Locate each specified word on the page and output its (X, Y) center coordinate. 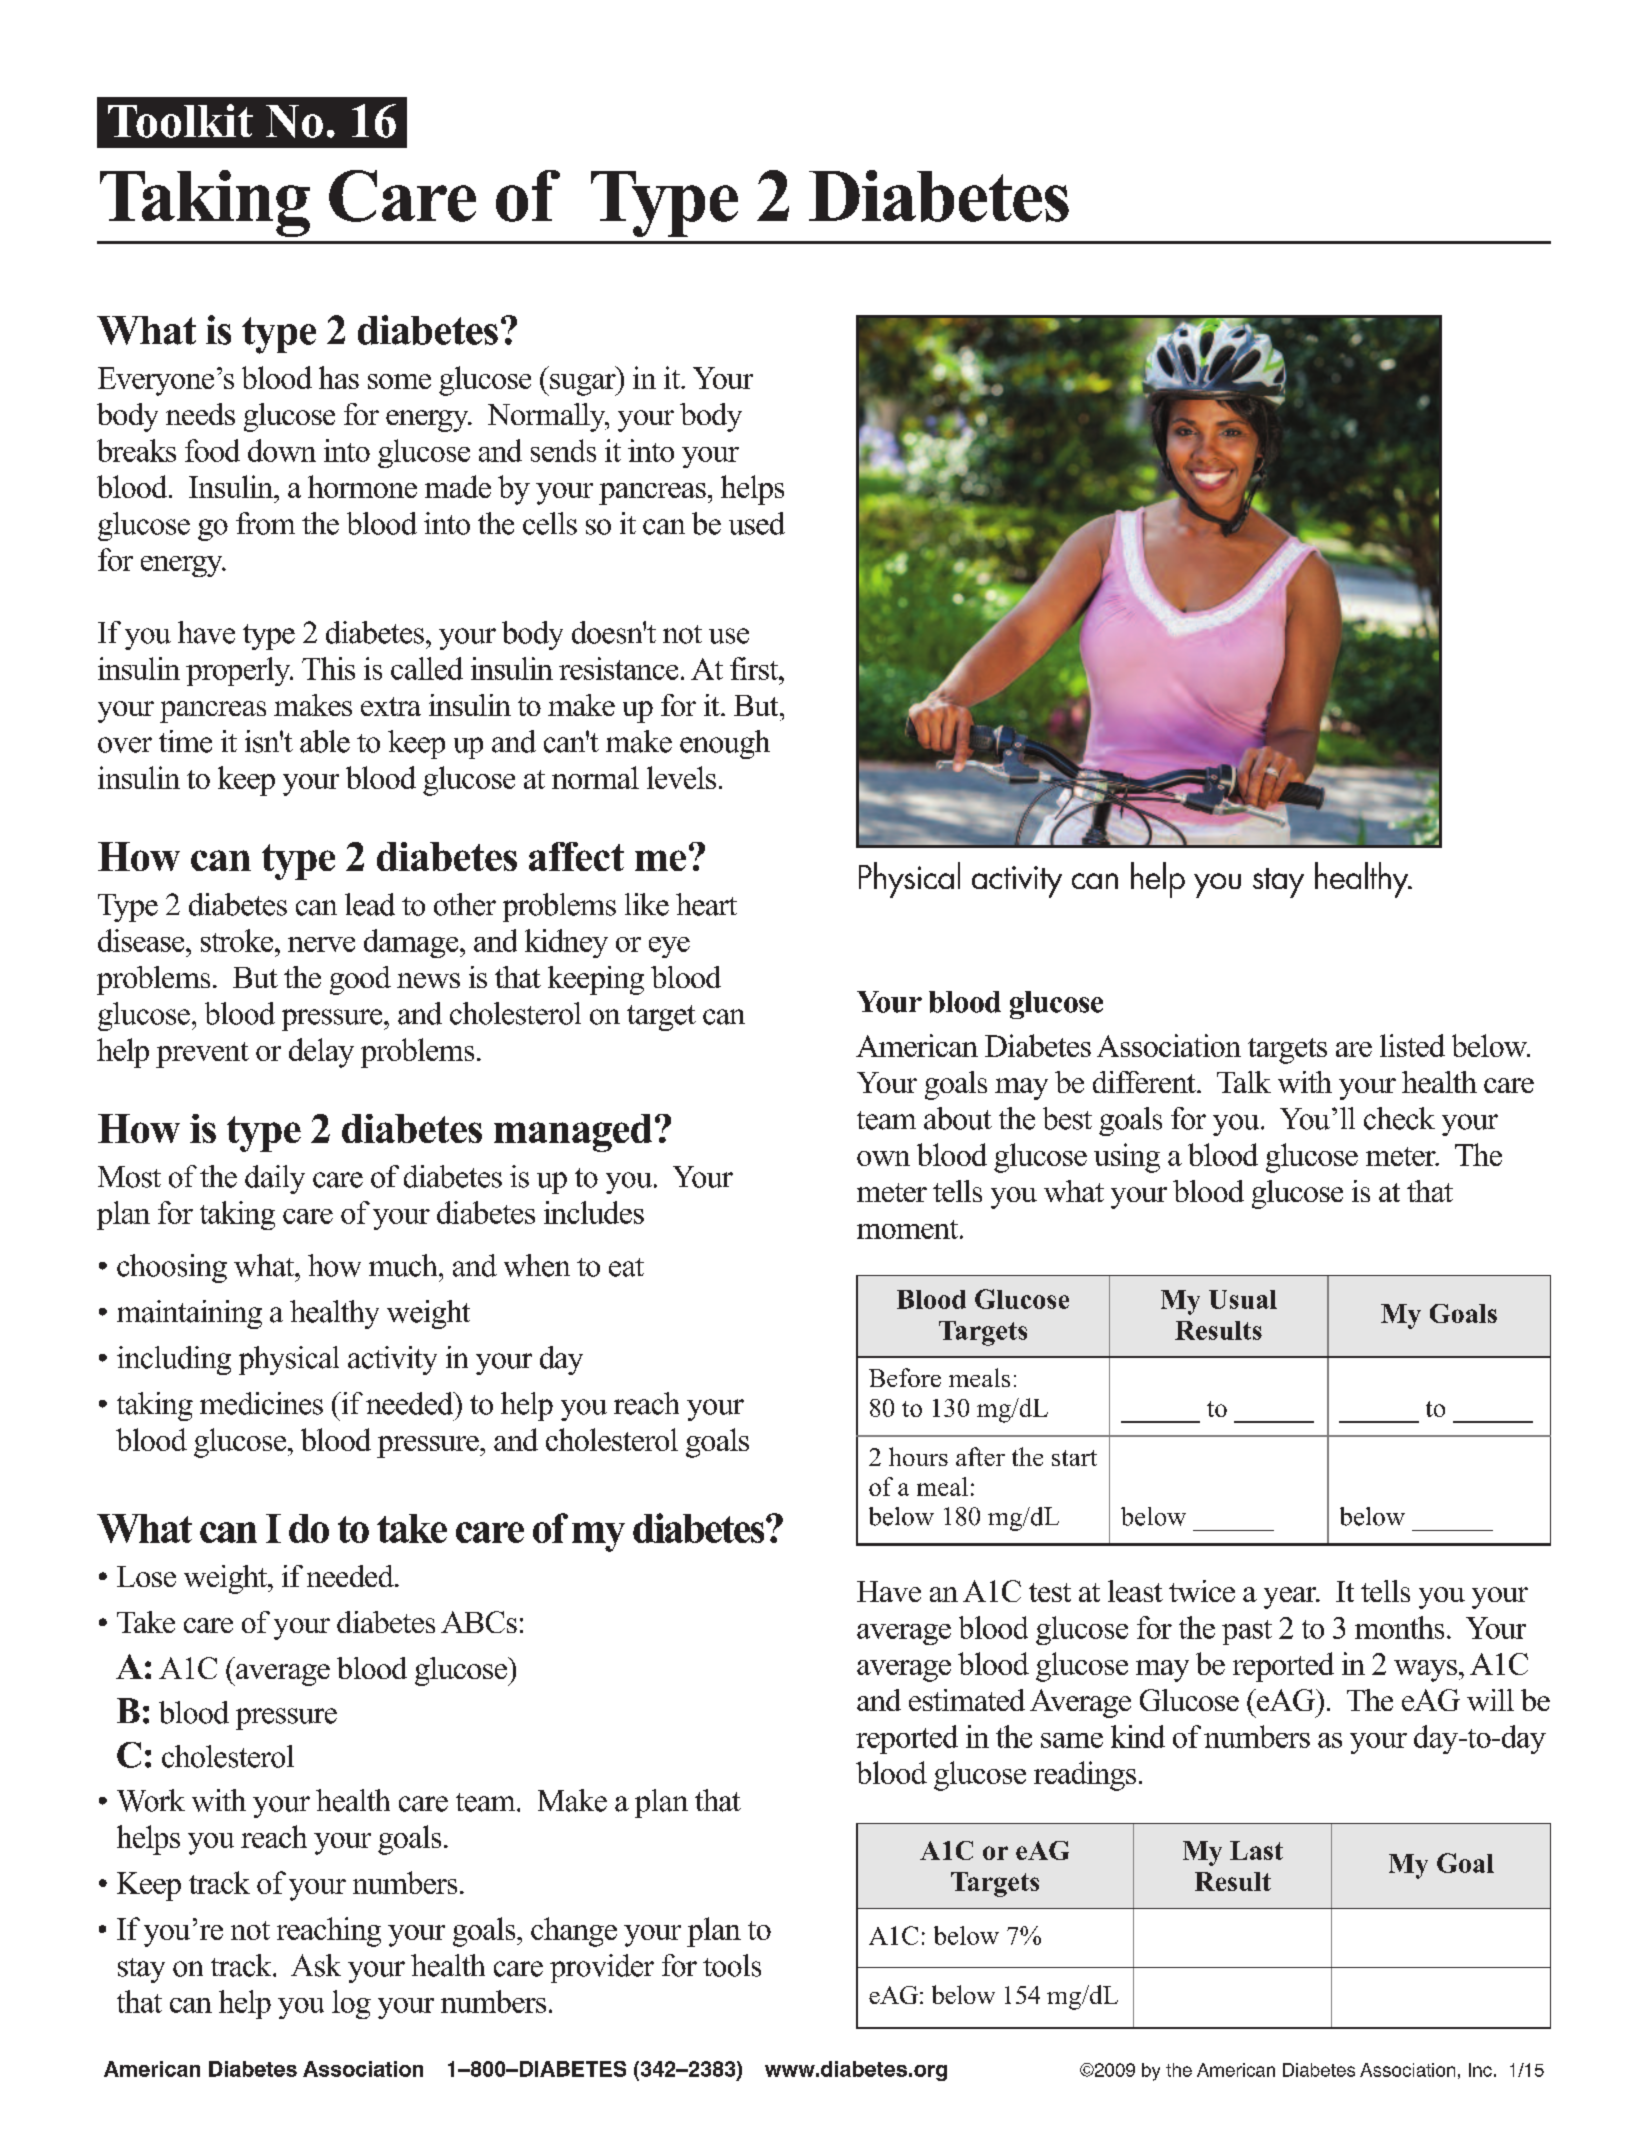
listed (1412, 1045)
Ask (316, 1965)
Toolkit (180, 121)
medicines (261, 1403)
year (1291, 1598)
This (328, 668)
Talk (1244, 1082)
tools (732, 1965)
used (757, 523)
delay (321, 1053)
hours (918, 1456)
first (755, 668)
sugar (583, 385)
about (958, 1118)
